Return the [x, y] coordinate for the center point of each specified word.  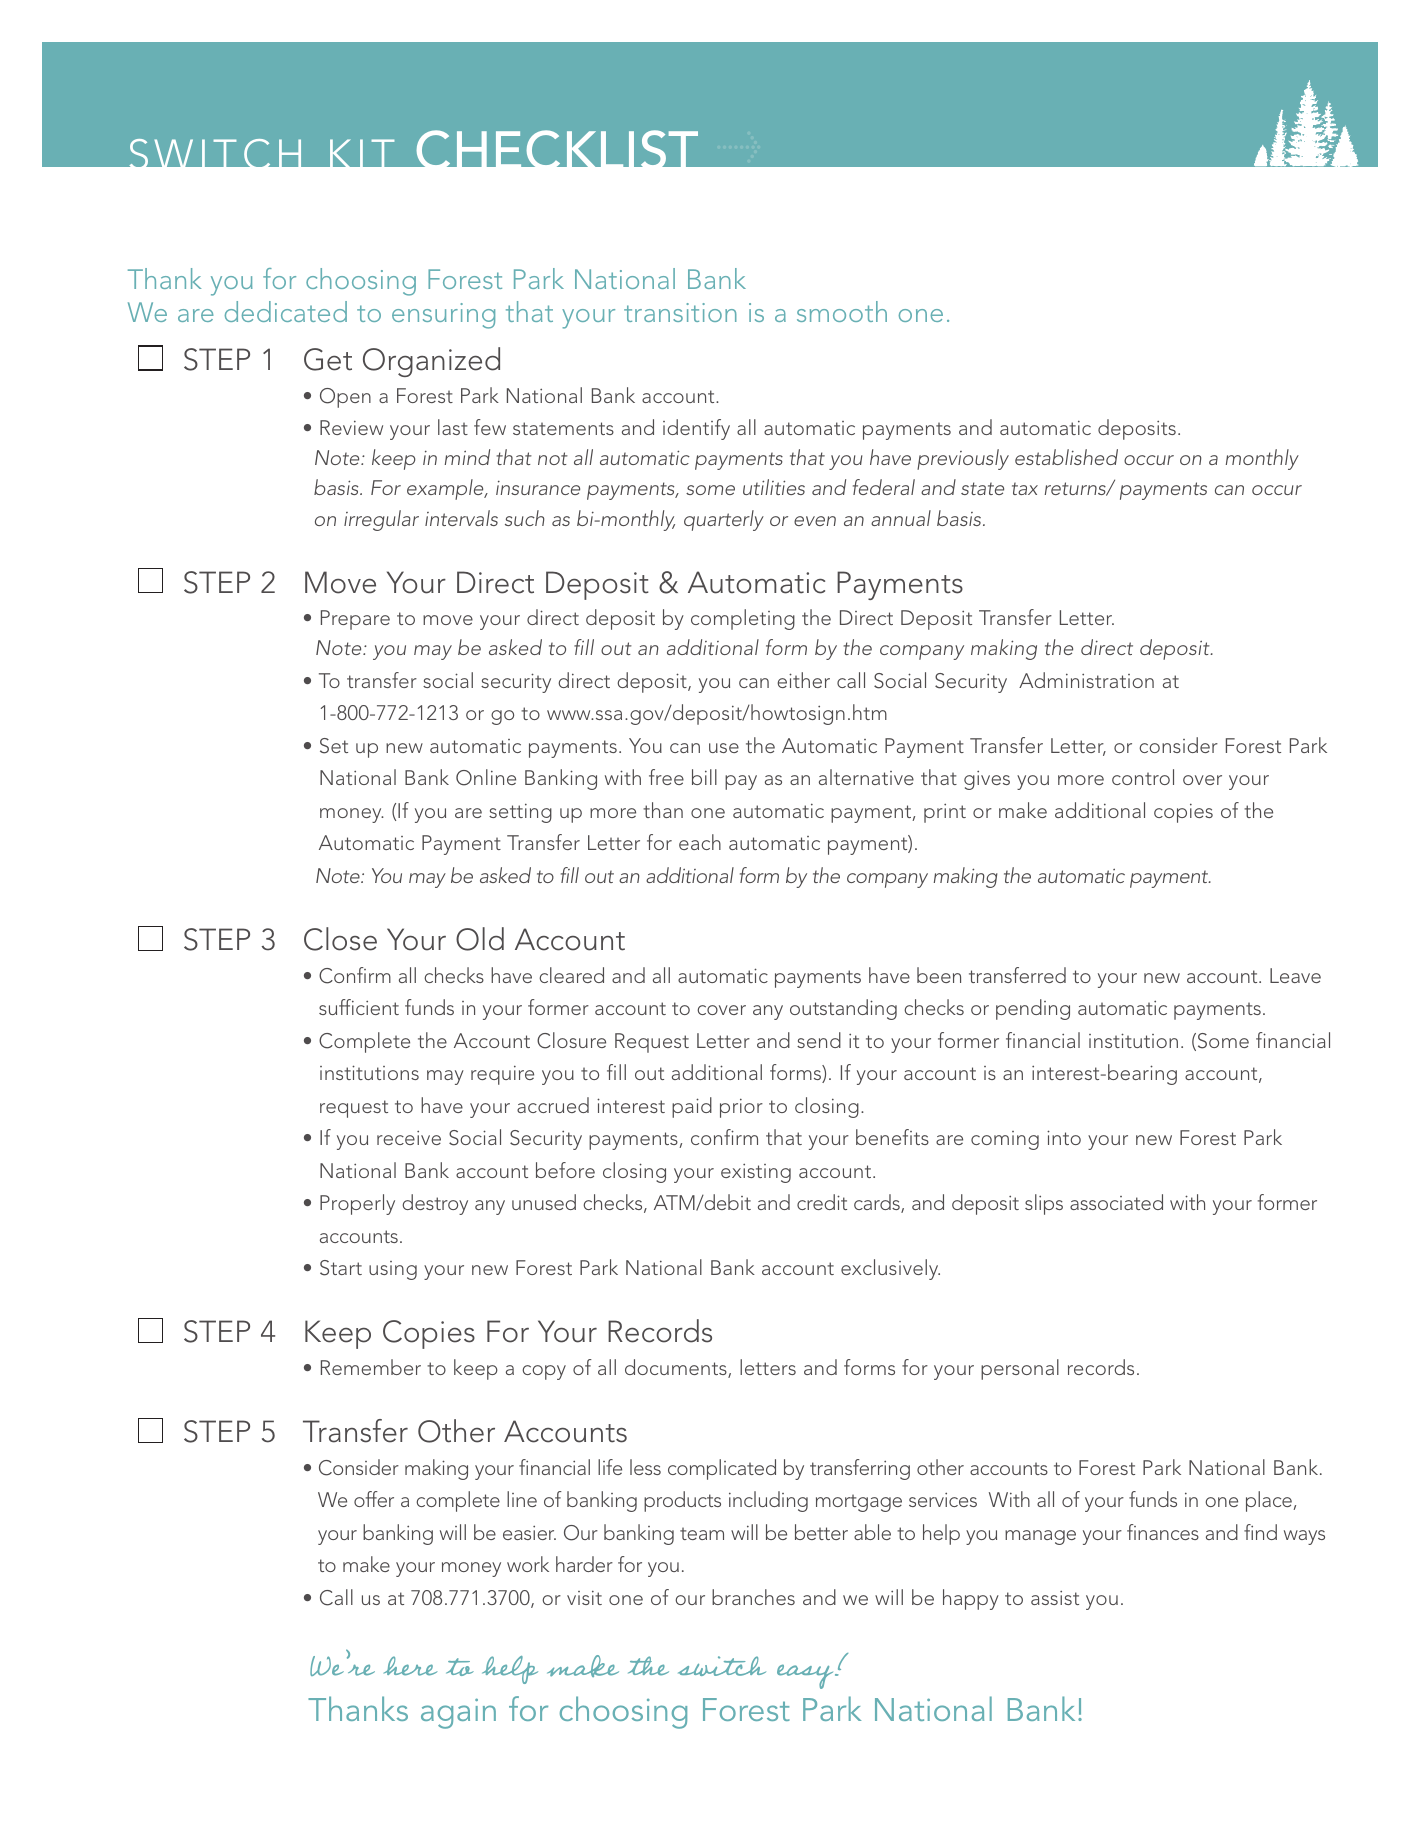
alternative [866, 777]
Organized [431, 362]
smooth [842, 311]
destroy [435, 1204]
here [410, 1666]
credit [822, 1202]
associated [1116, 1202]
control [1143, 777]
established [1066, 457]
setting [520, 813]
